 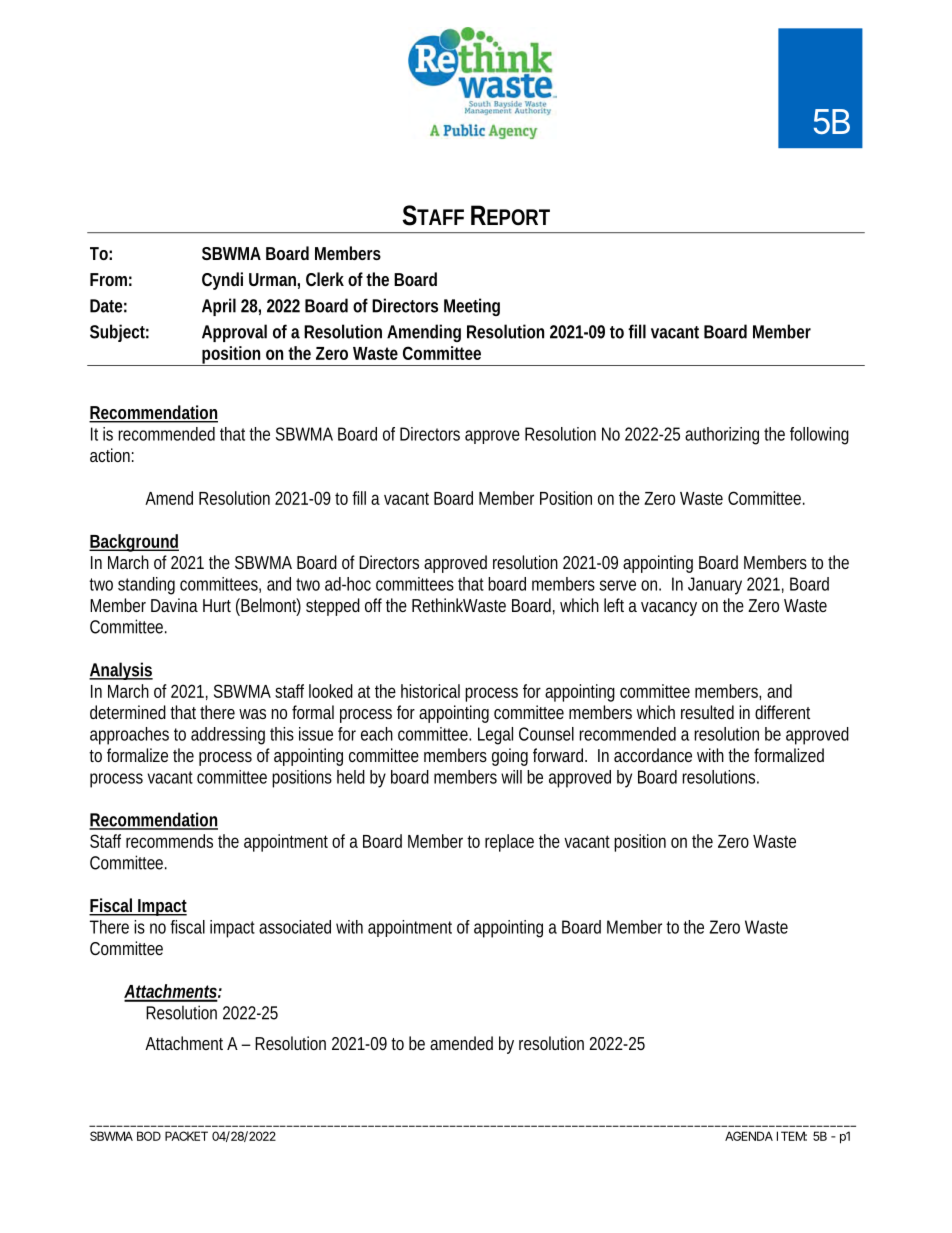 What do you see at coordinates (749, 1136) in the page?
I see `AGENDA` at bounding box center [749, 1136].
